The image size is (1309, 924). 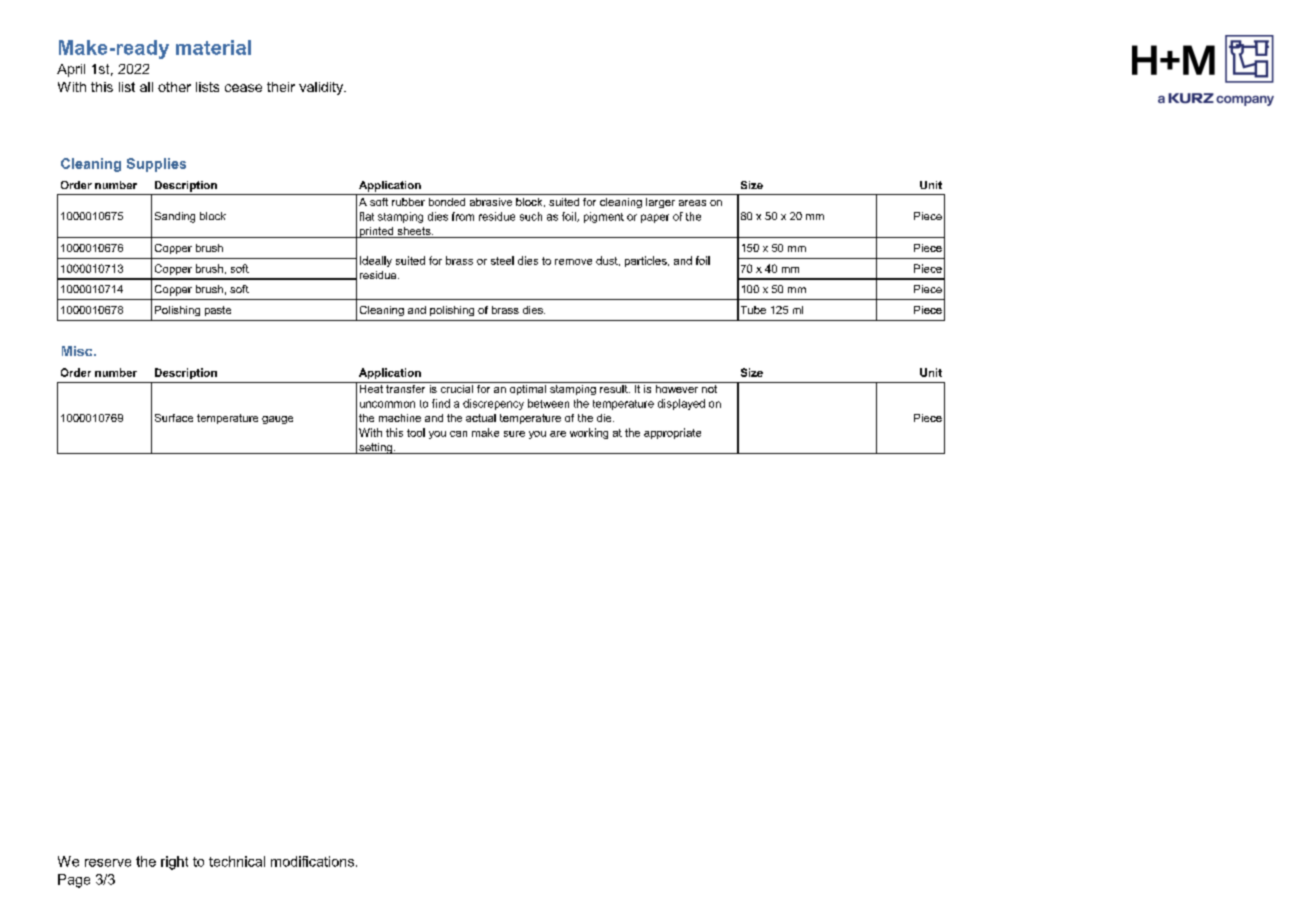 I want to click on appropriate, so click(x=672, y=433).
